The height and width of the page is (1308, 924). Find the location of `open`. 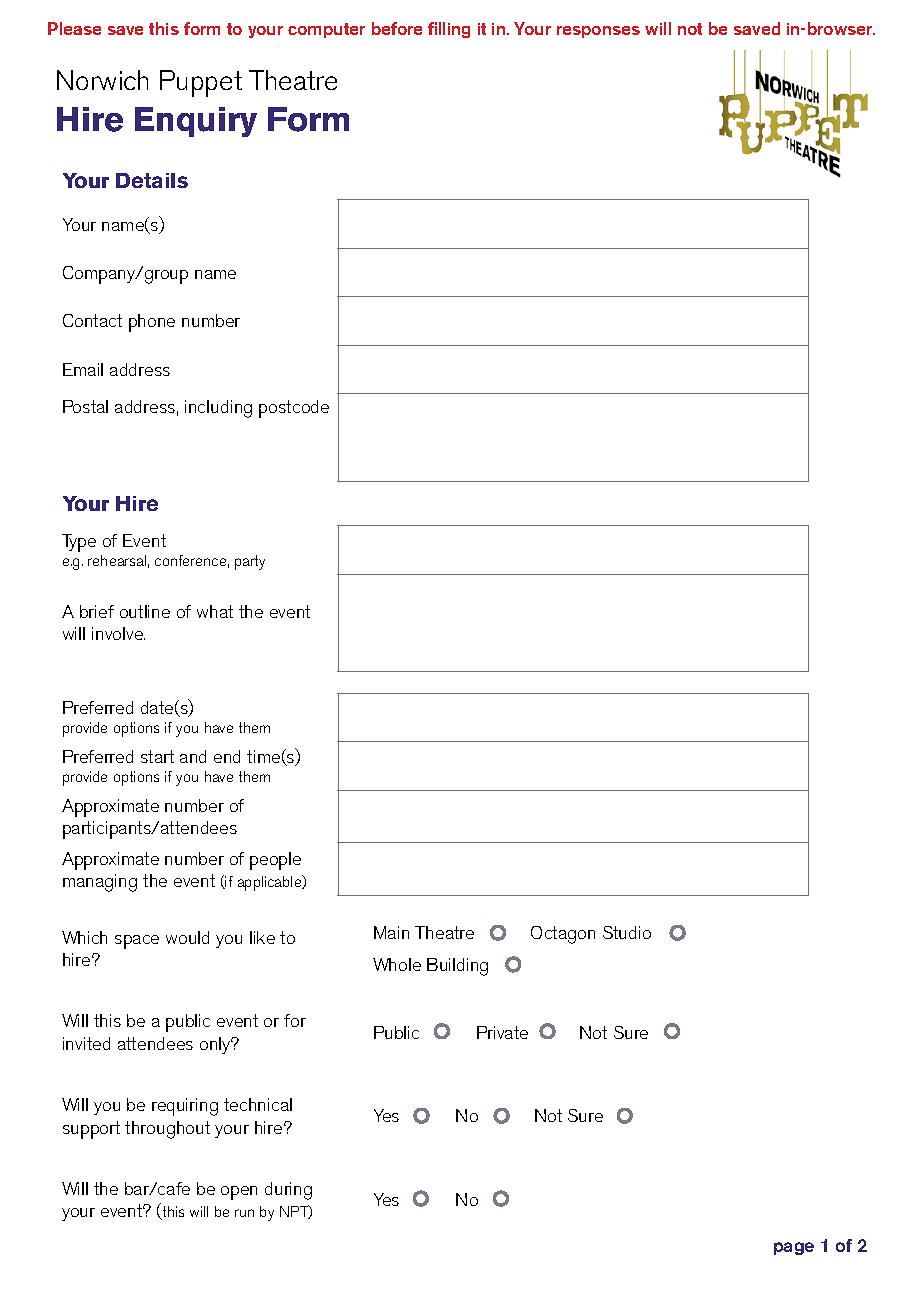

open is located at coordinates (239, 1193).
